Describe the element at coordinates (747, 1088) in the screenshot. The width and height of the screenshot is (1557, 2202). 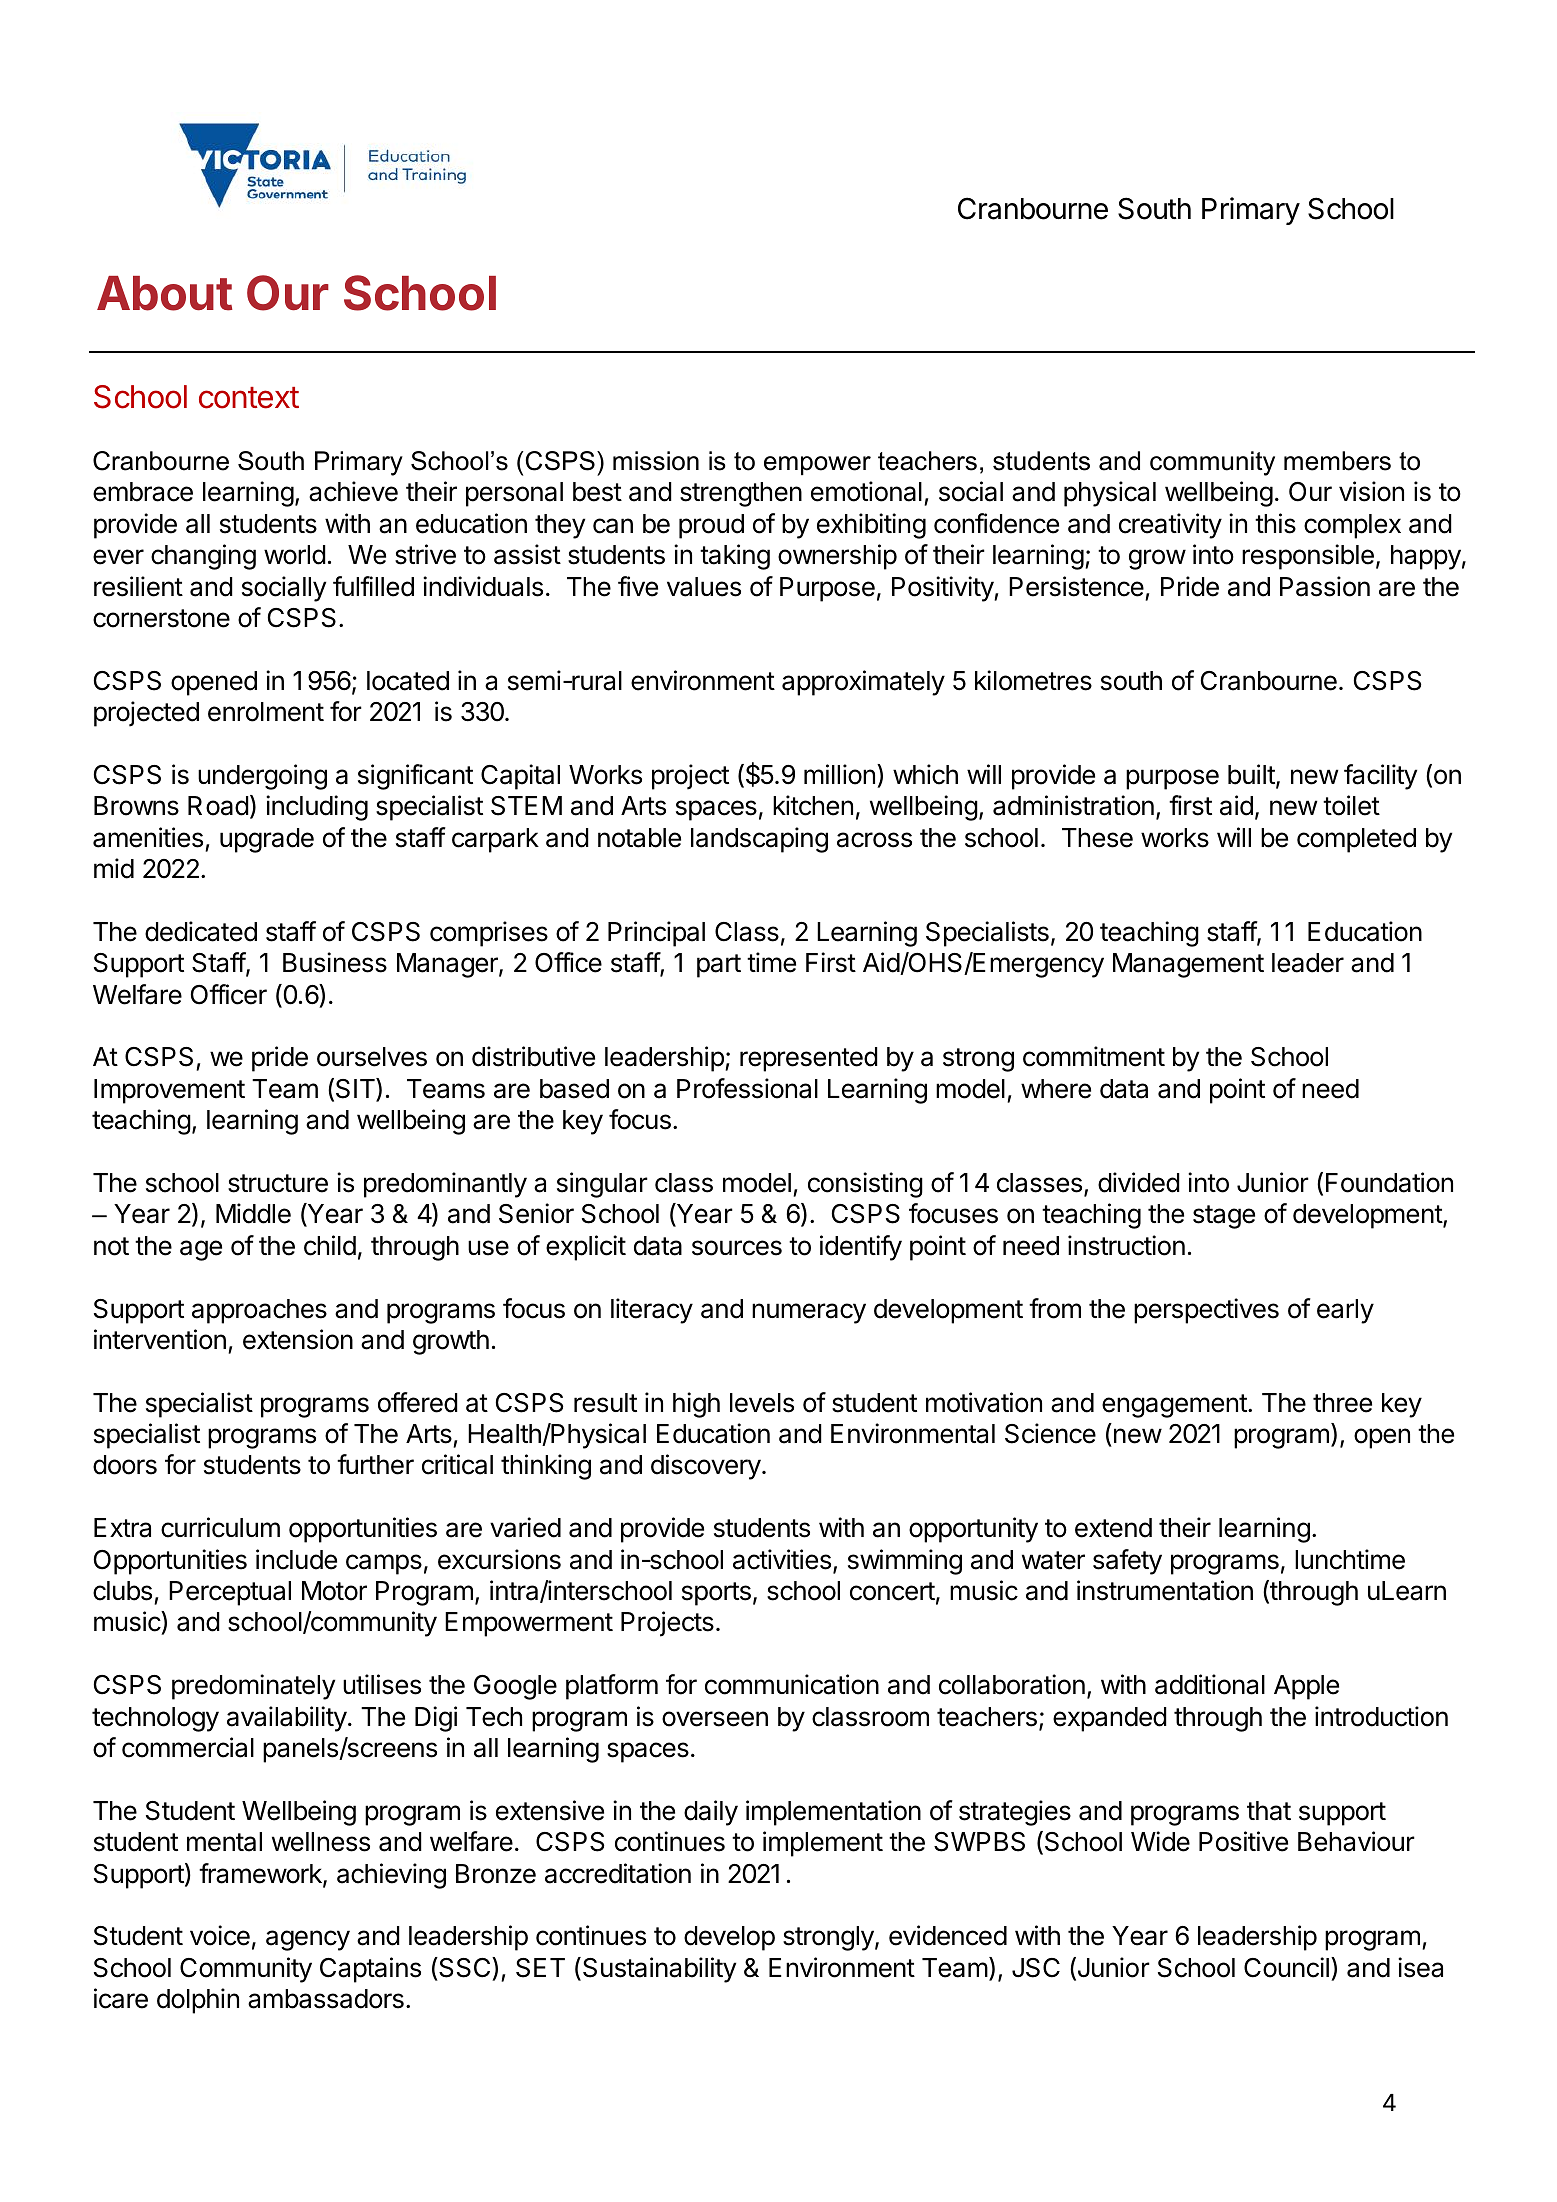
I see `Professional` at that location.
